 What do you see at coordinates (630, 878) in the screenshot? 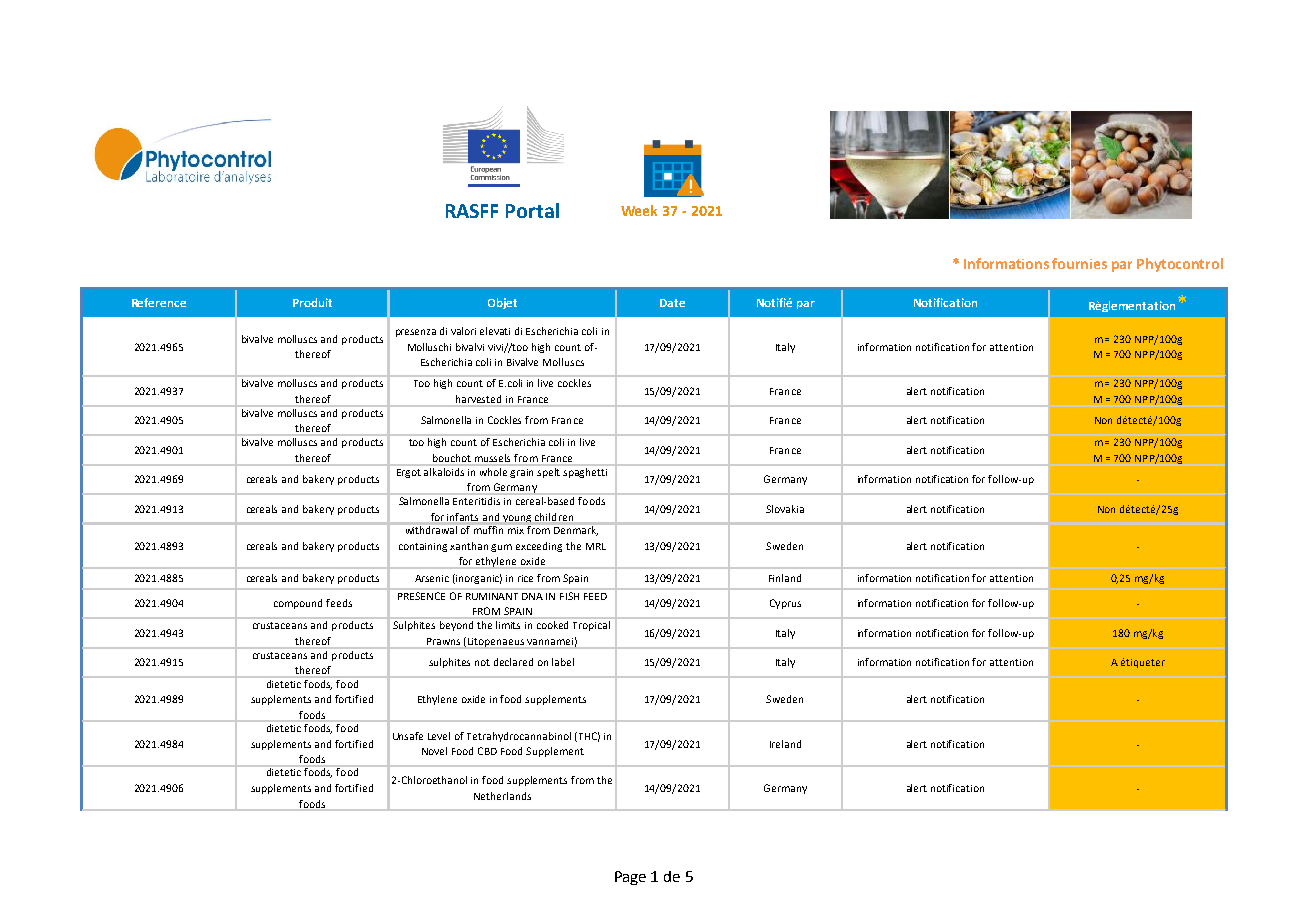
I see `Page` at bounding box center [630, 878].
